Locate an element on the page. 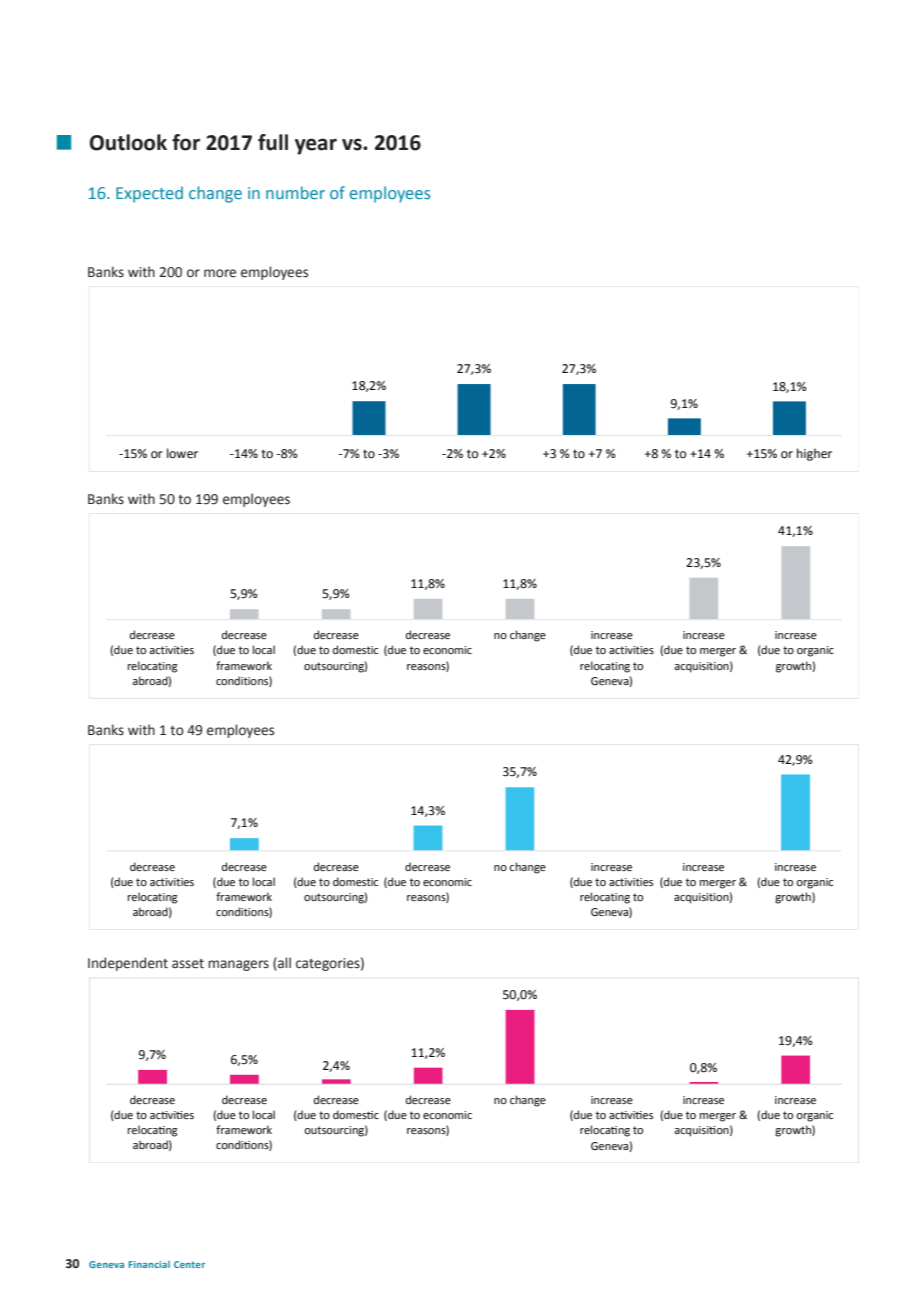 The height and width of the image is (1308, 924). all is located at coordinates (283, 964).
